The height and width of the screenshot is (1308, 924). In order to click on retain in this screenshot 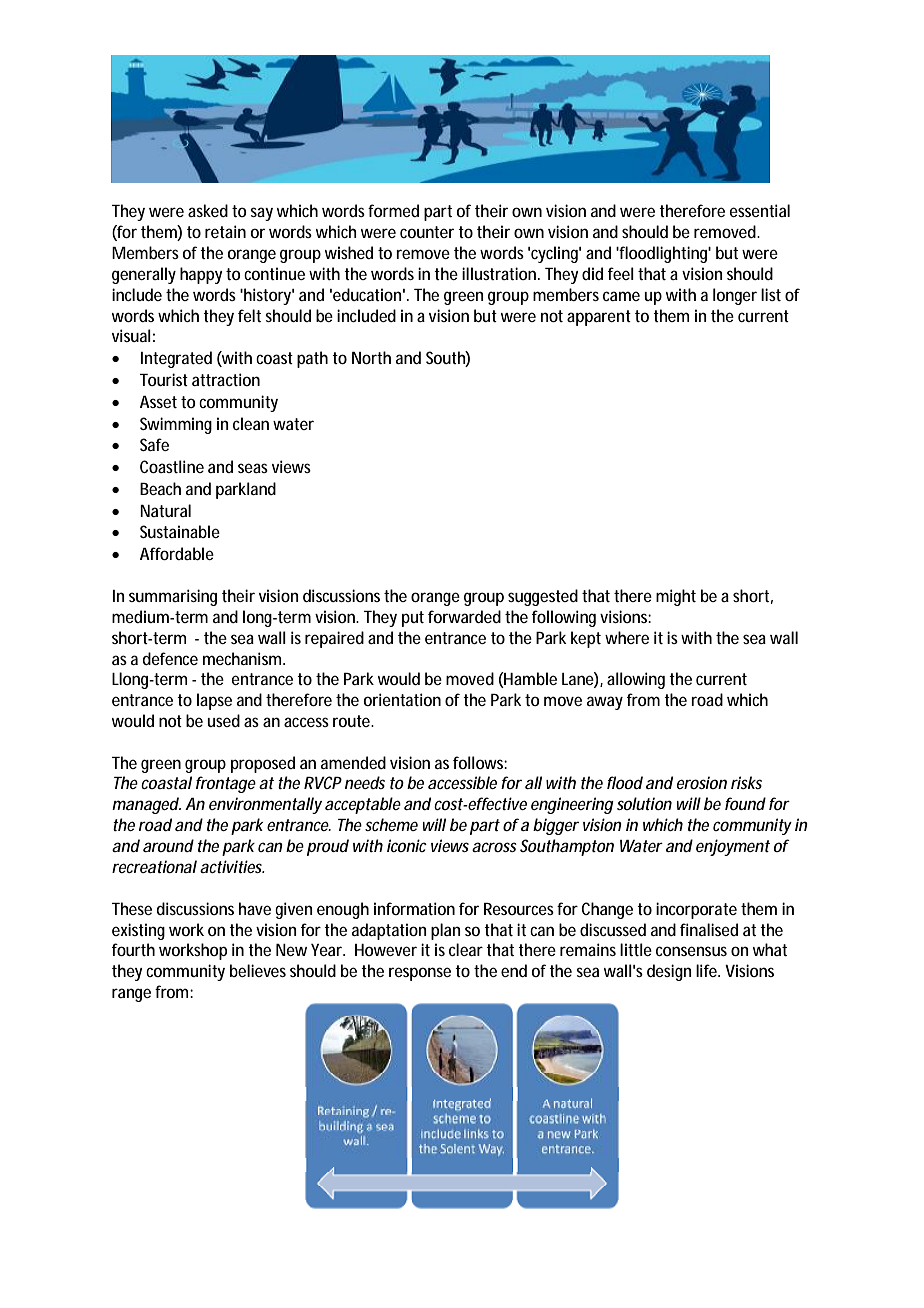, I will do `click(225, 231)`.
